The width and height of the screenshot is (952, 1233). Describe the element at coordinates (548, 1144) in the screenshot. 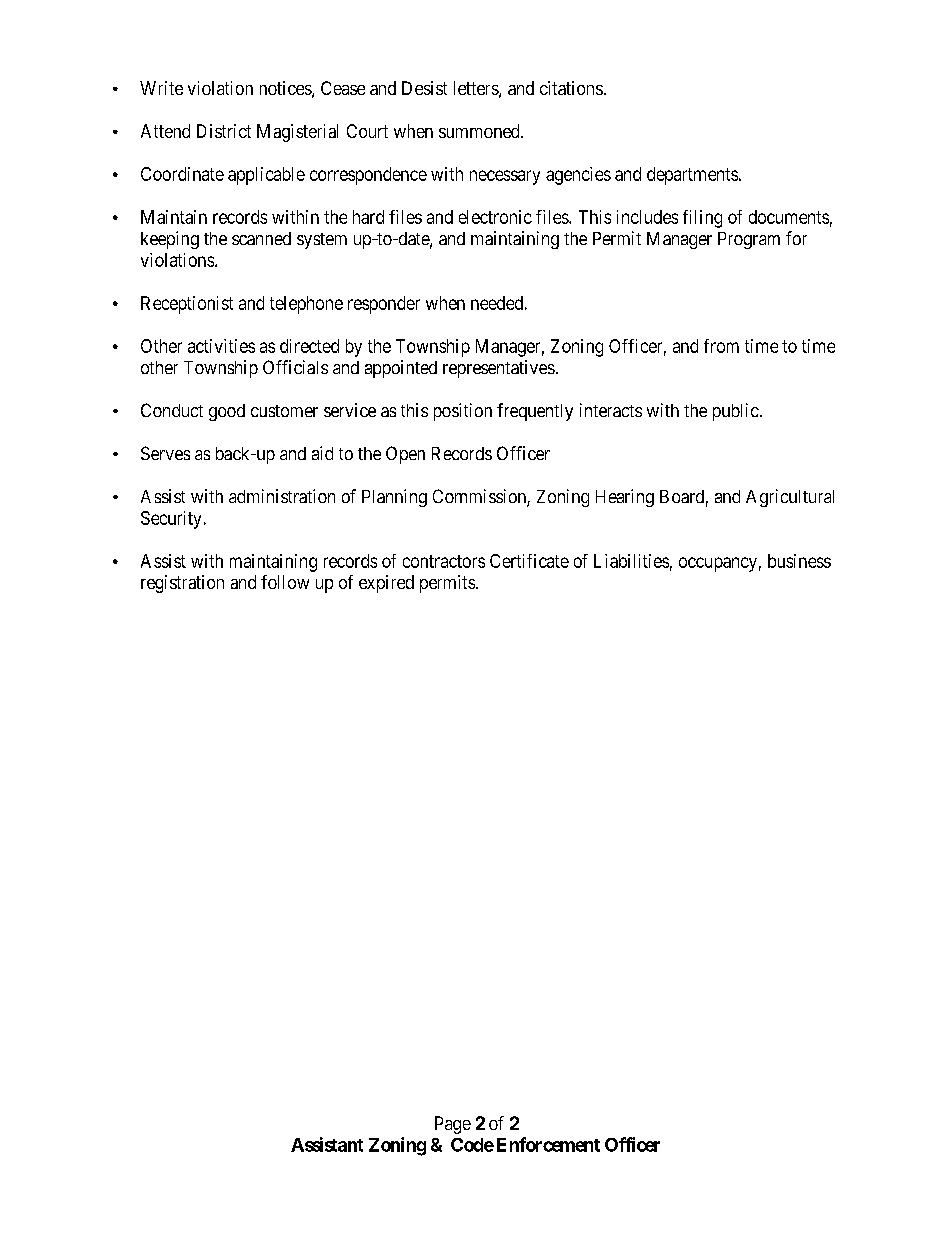

I see `Enforcement` at that location.
